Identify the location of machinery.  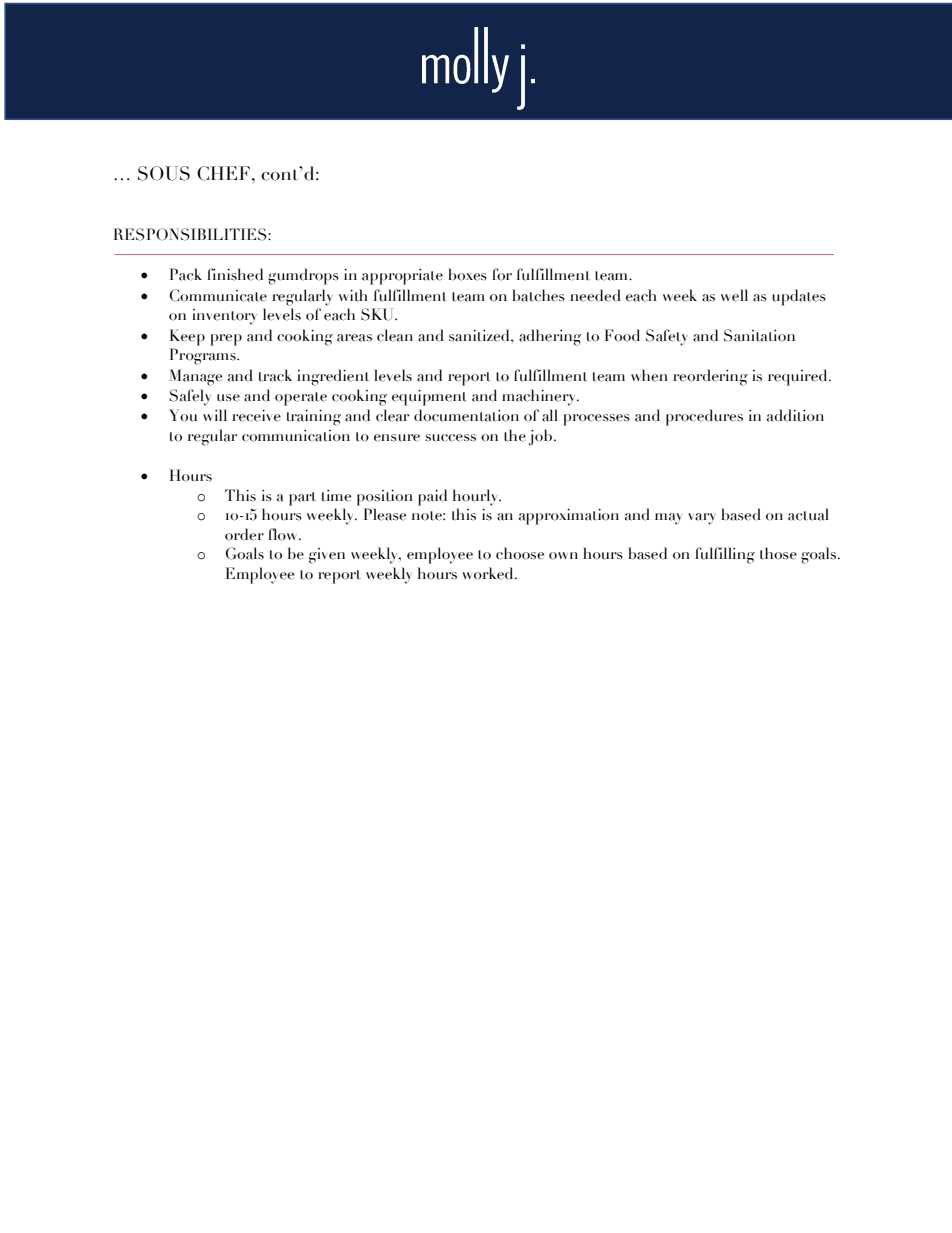
(540, 397).
